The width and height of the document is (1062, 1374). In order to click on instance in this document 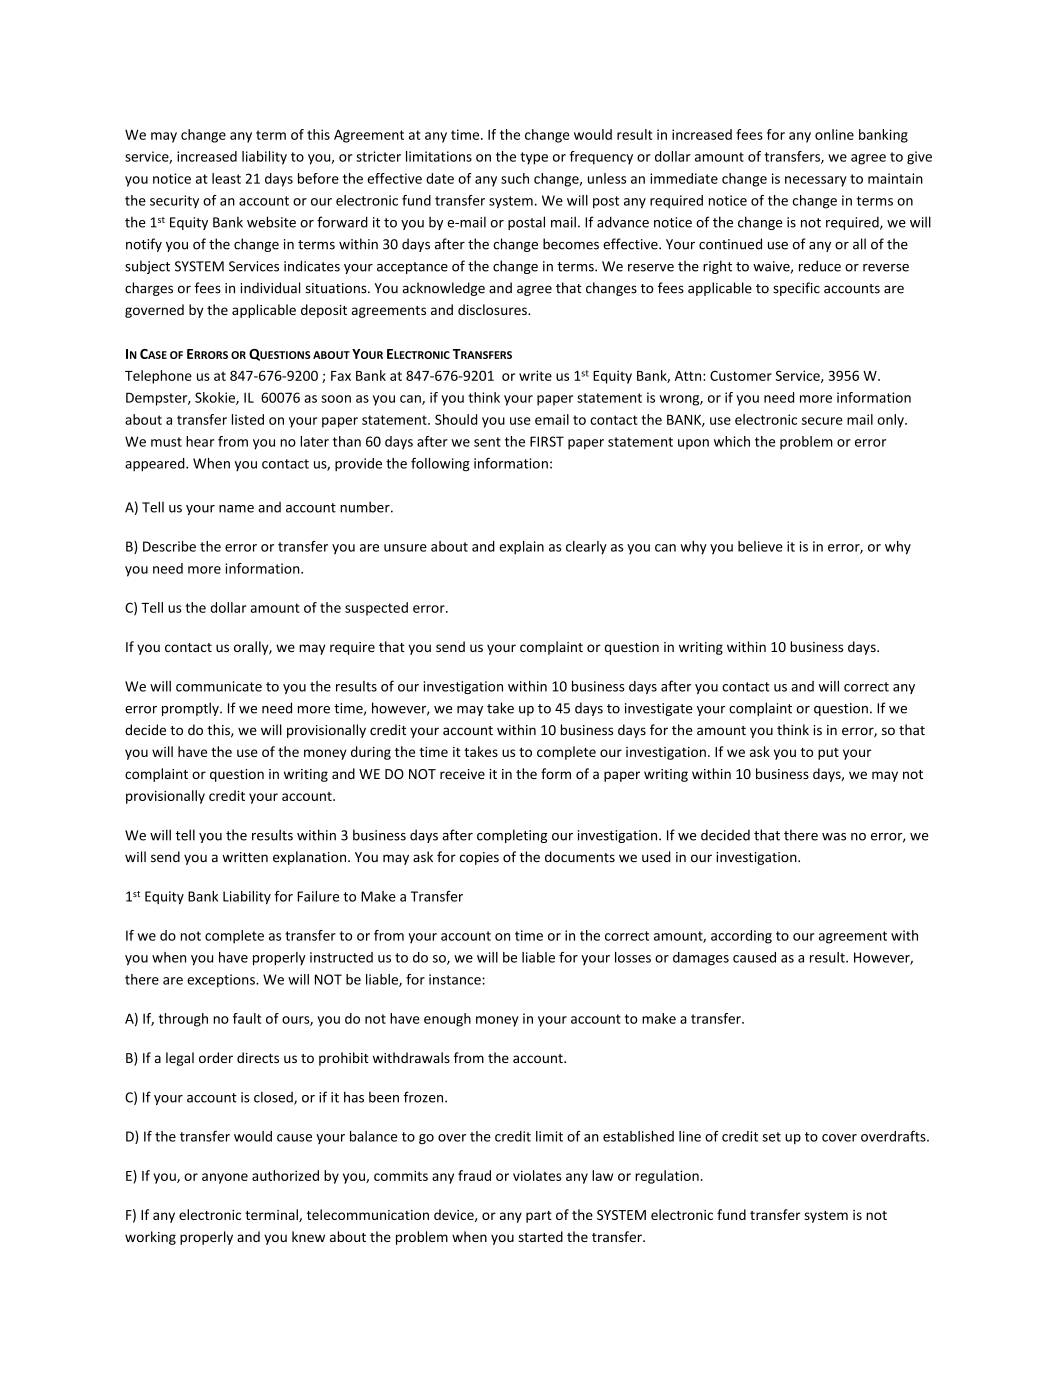, I will do `click(455, 979)`.
